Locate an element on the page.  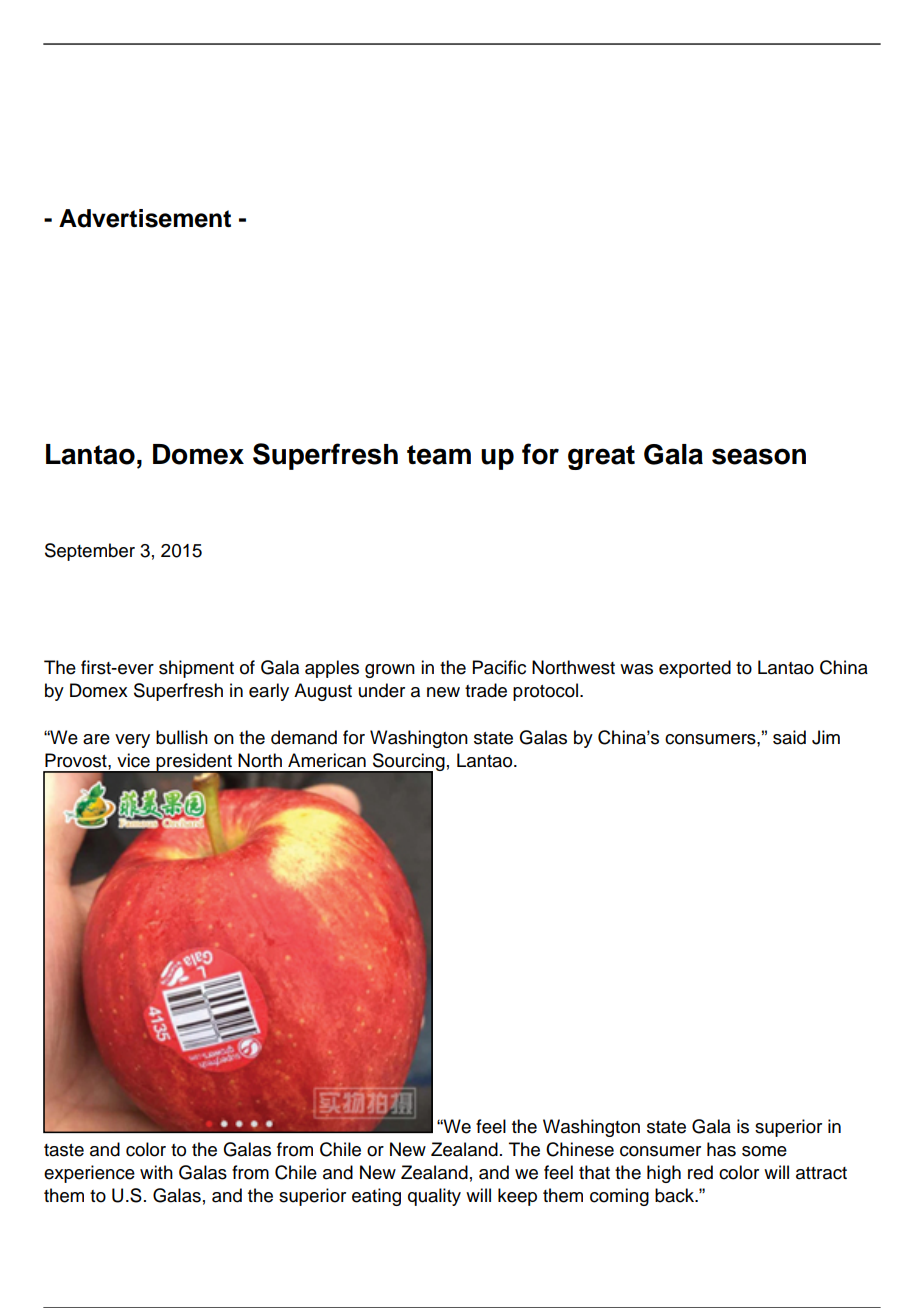
season is located at coordinates (759, 456).
